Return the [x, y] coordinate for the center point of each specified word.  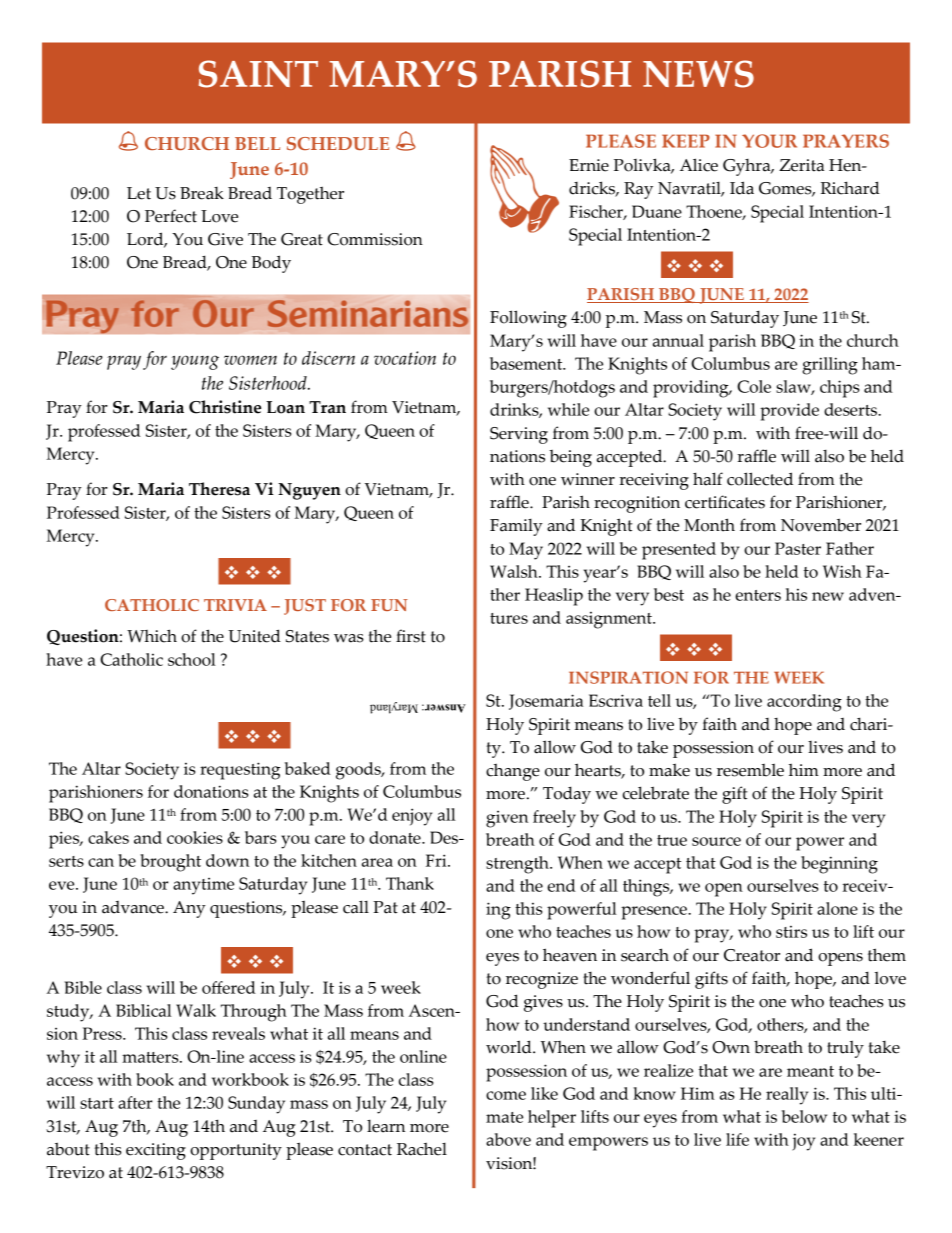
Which [152, 636]
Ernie [589, 165]
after [135, 1102]
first [411, 636]
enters [758, 595]
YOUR [769, 141]
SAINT [258, 74]
